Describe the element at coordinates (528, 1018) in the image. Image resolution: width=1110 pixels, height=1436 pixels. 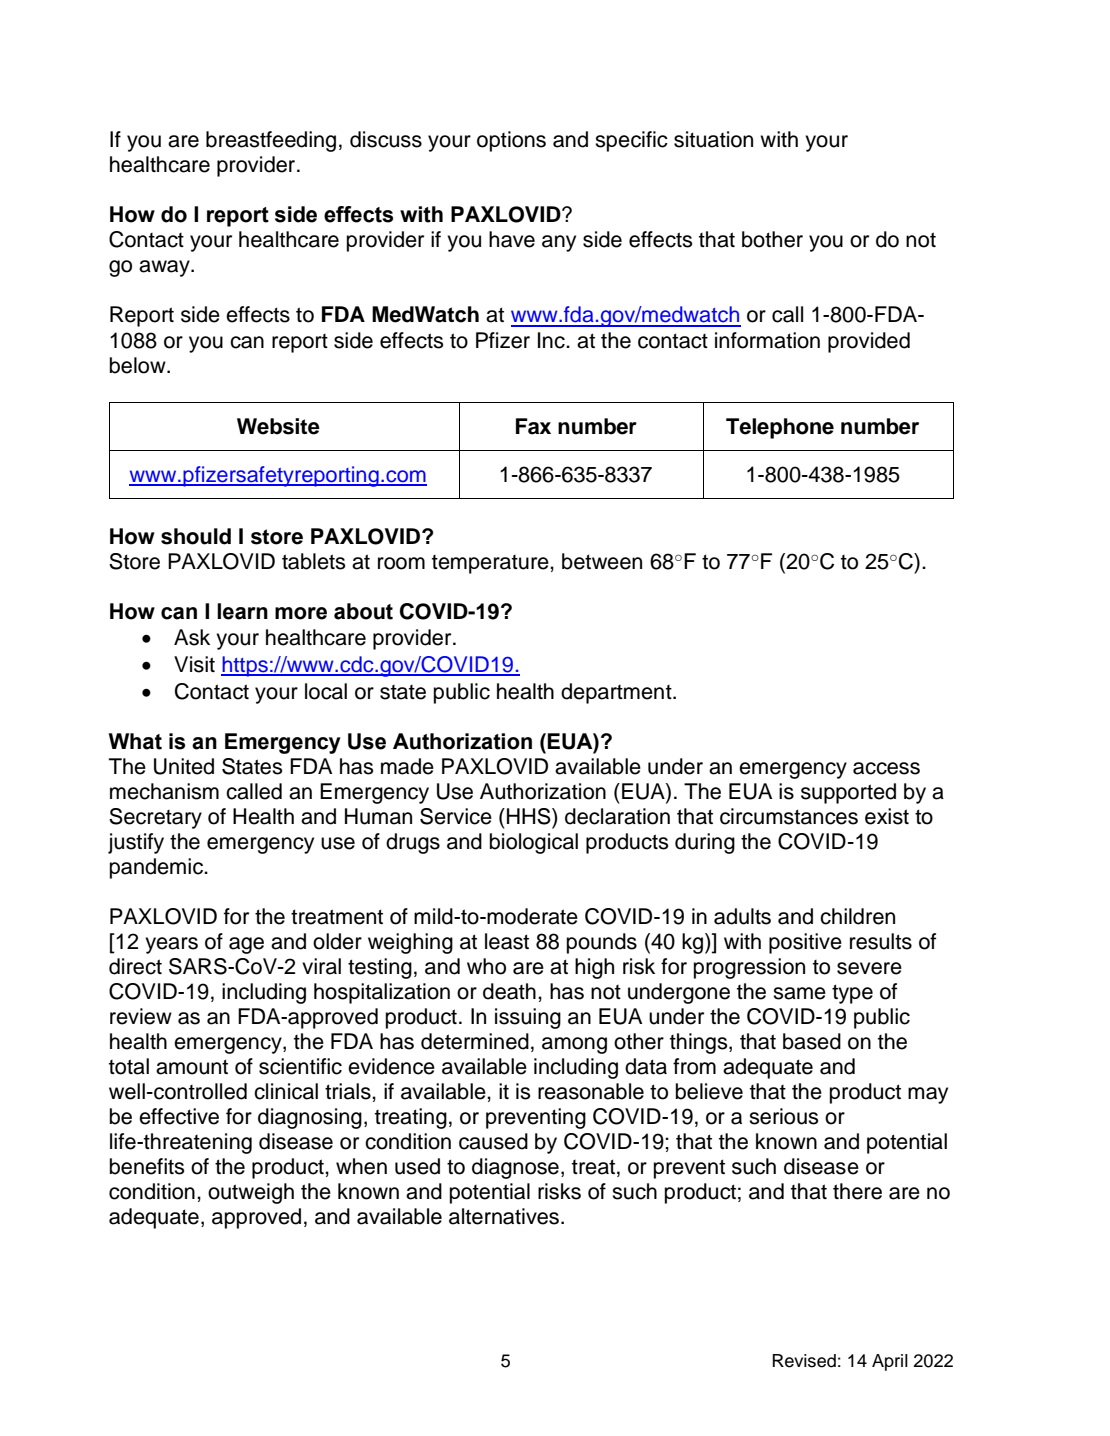
I see `issuing` at that location.
